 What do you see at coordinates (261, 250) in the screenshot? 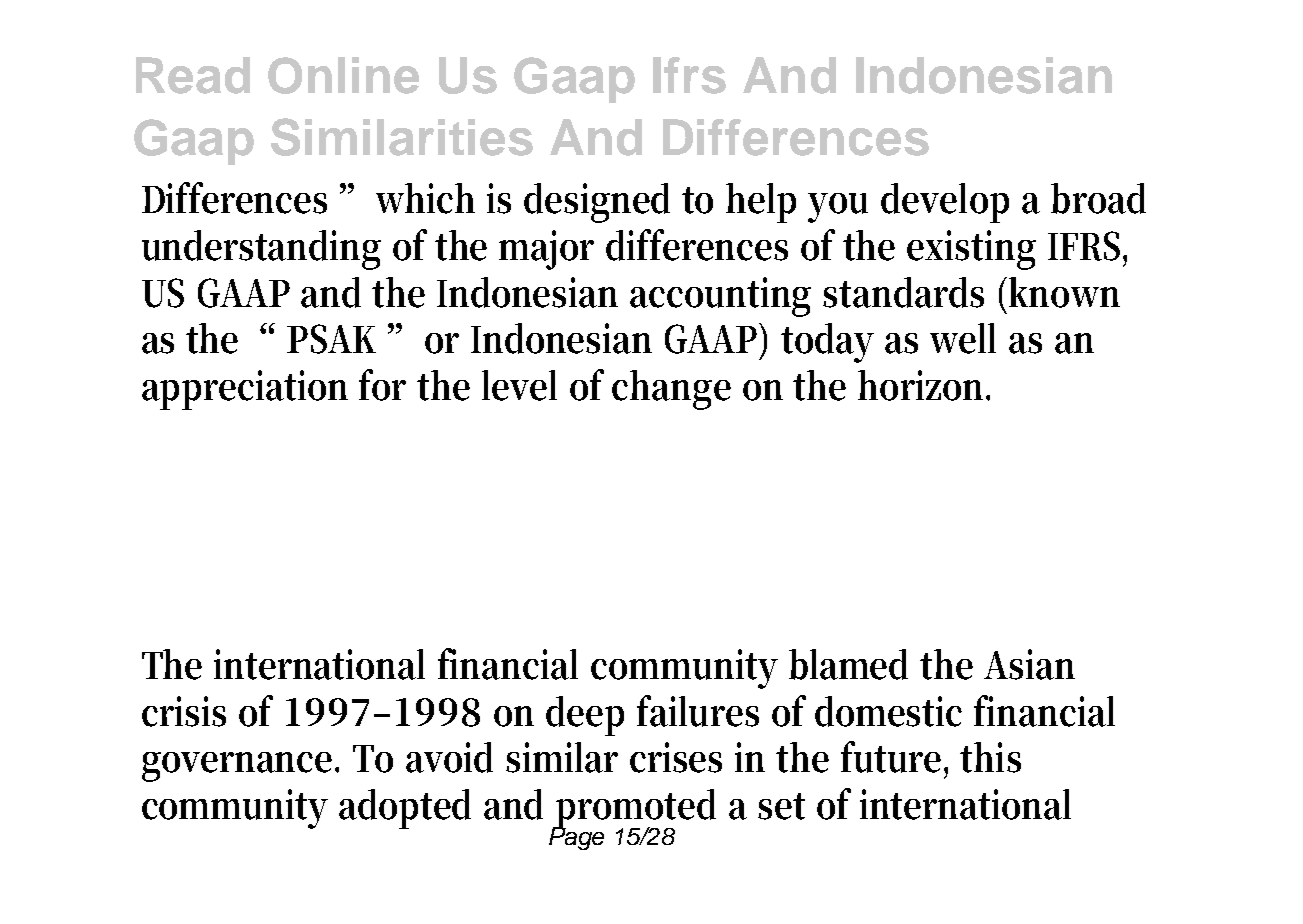
I see `understanding` at bounding box center [261, 250].
